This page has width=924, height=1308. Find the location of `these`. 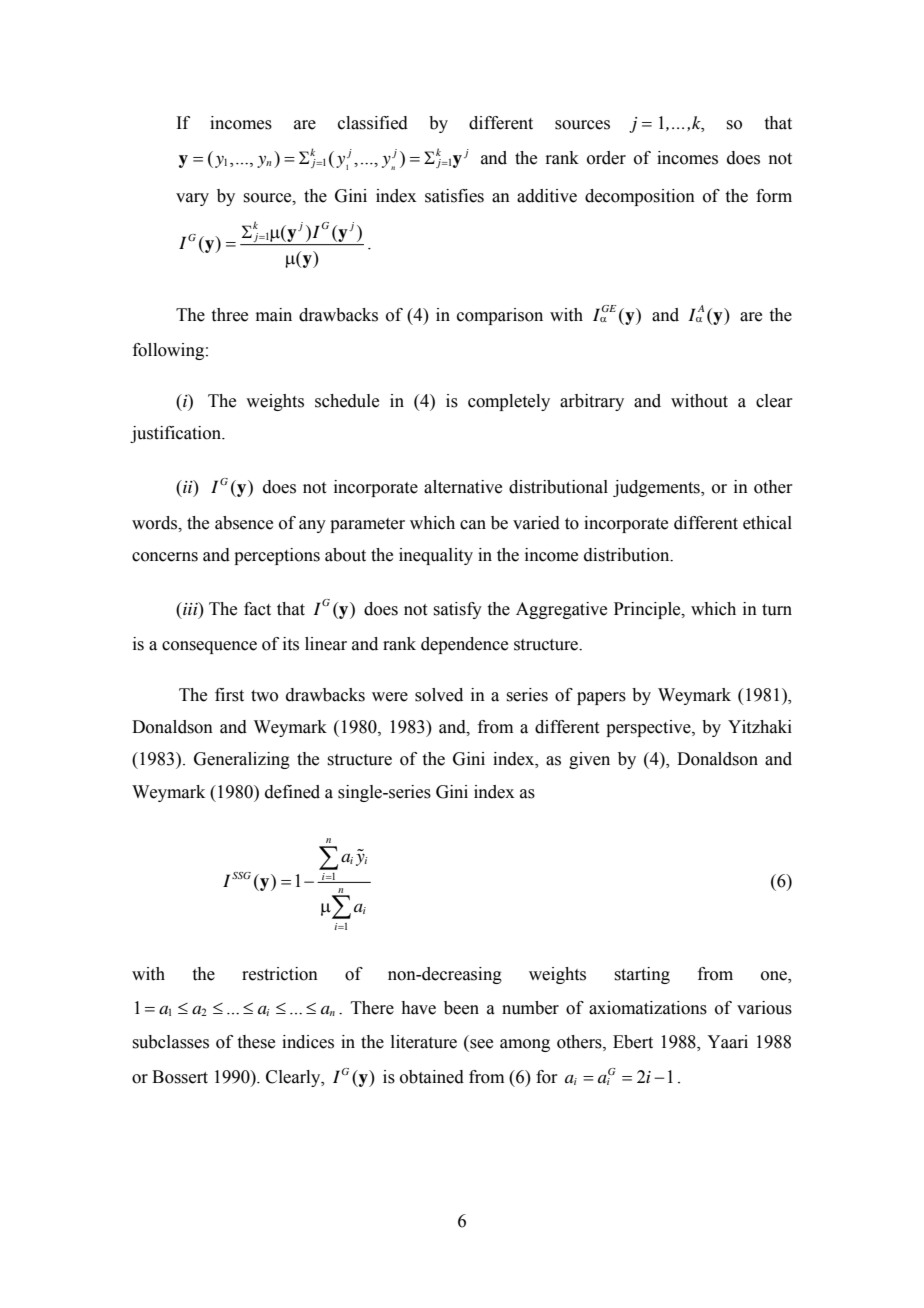

these is located at coordinates (256, 1042).
